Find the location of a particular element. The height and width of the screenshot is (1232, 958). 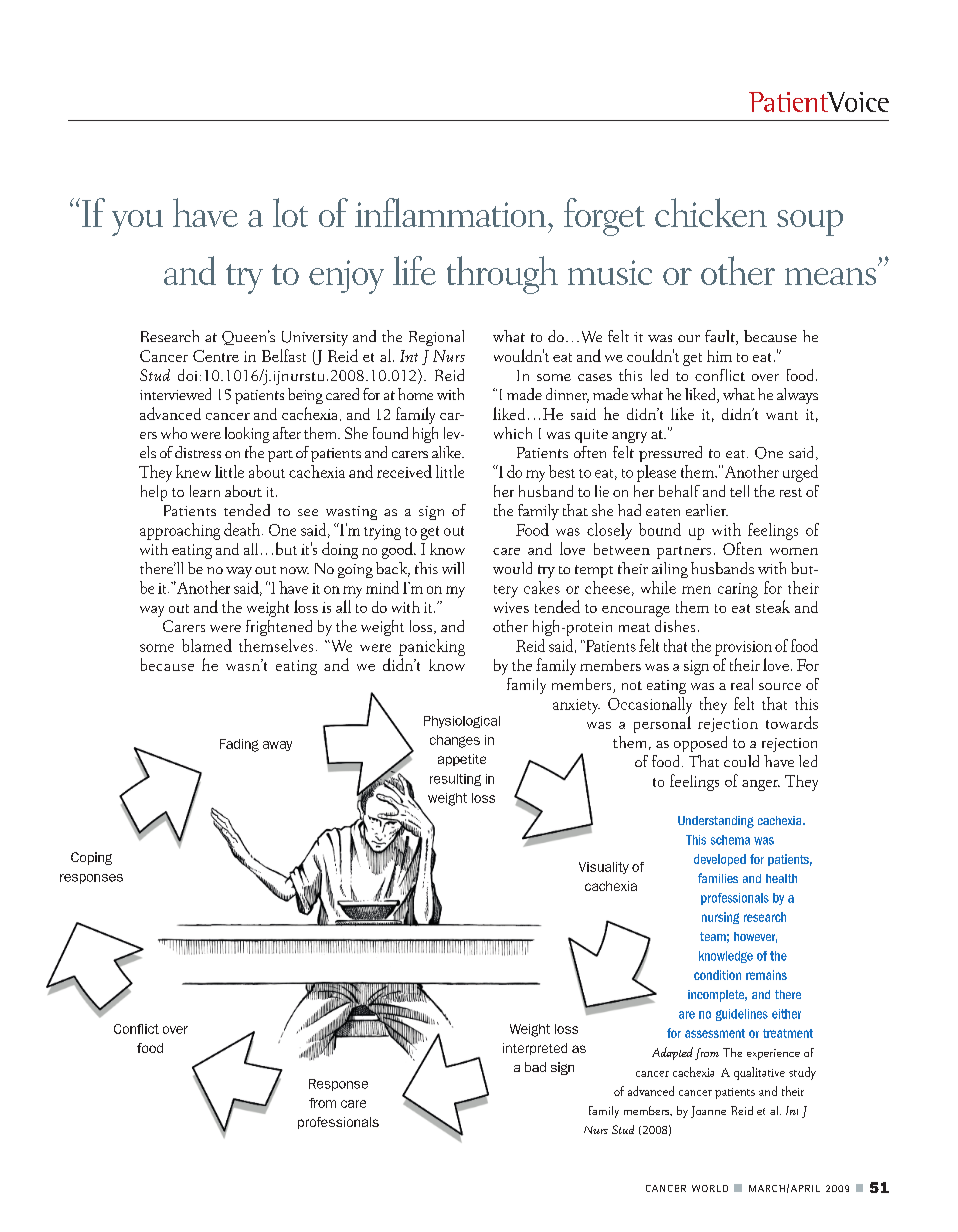

Visuality is located at coordinates (604, 868).
